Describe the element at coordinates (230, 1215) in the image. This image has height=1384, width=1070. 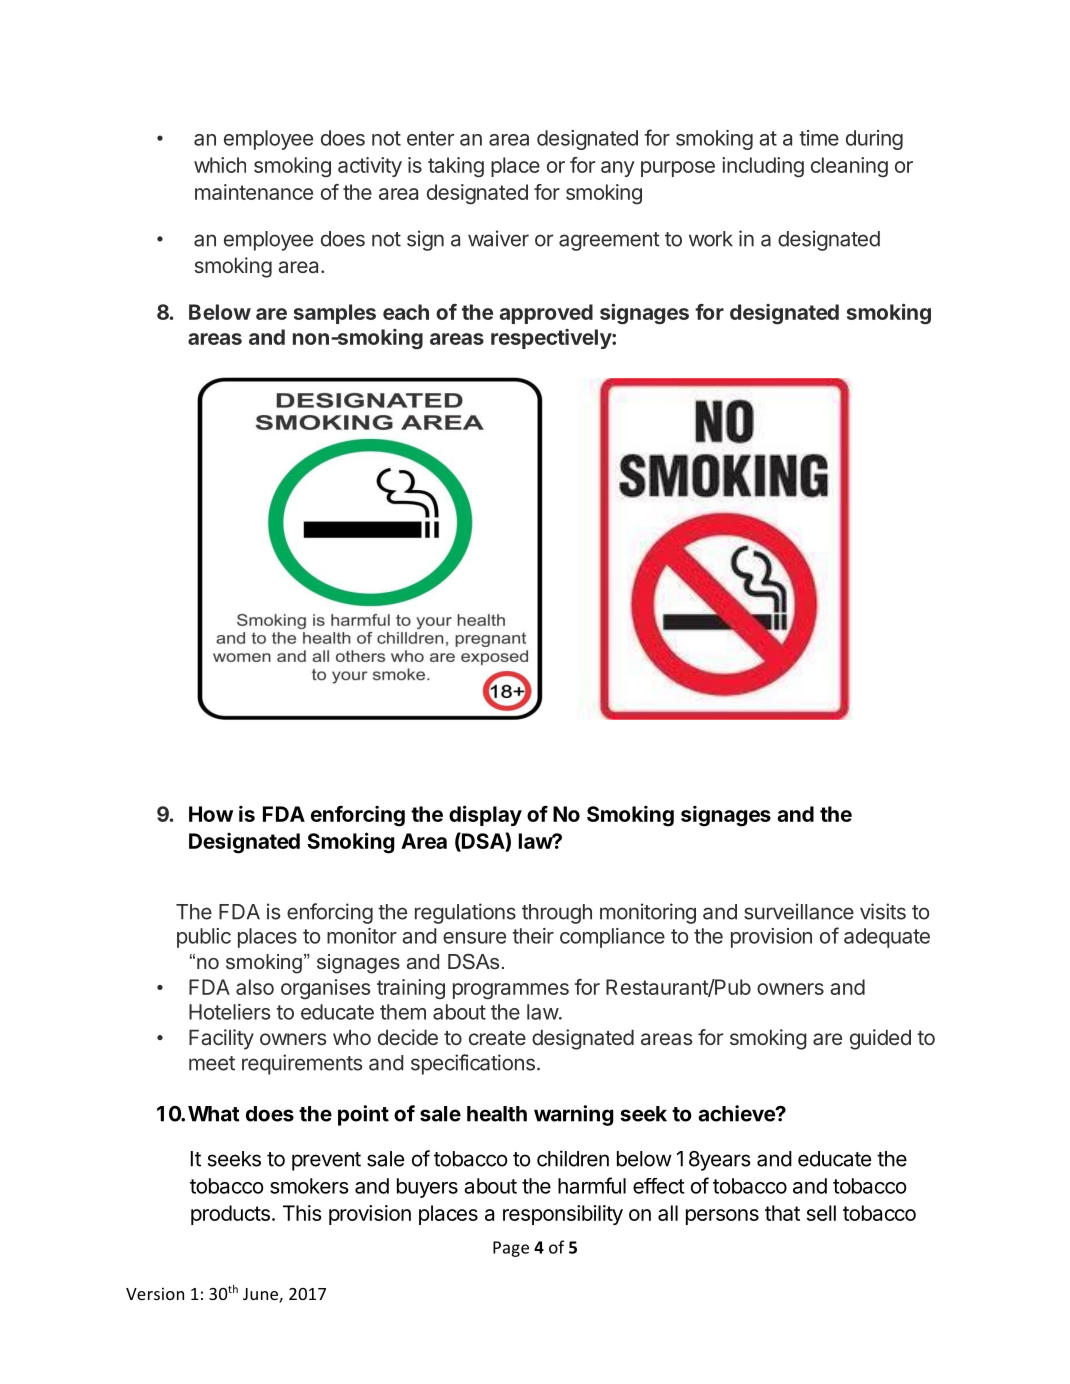
I see `products` at that location.
